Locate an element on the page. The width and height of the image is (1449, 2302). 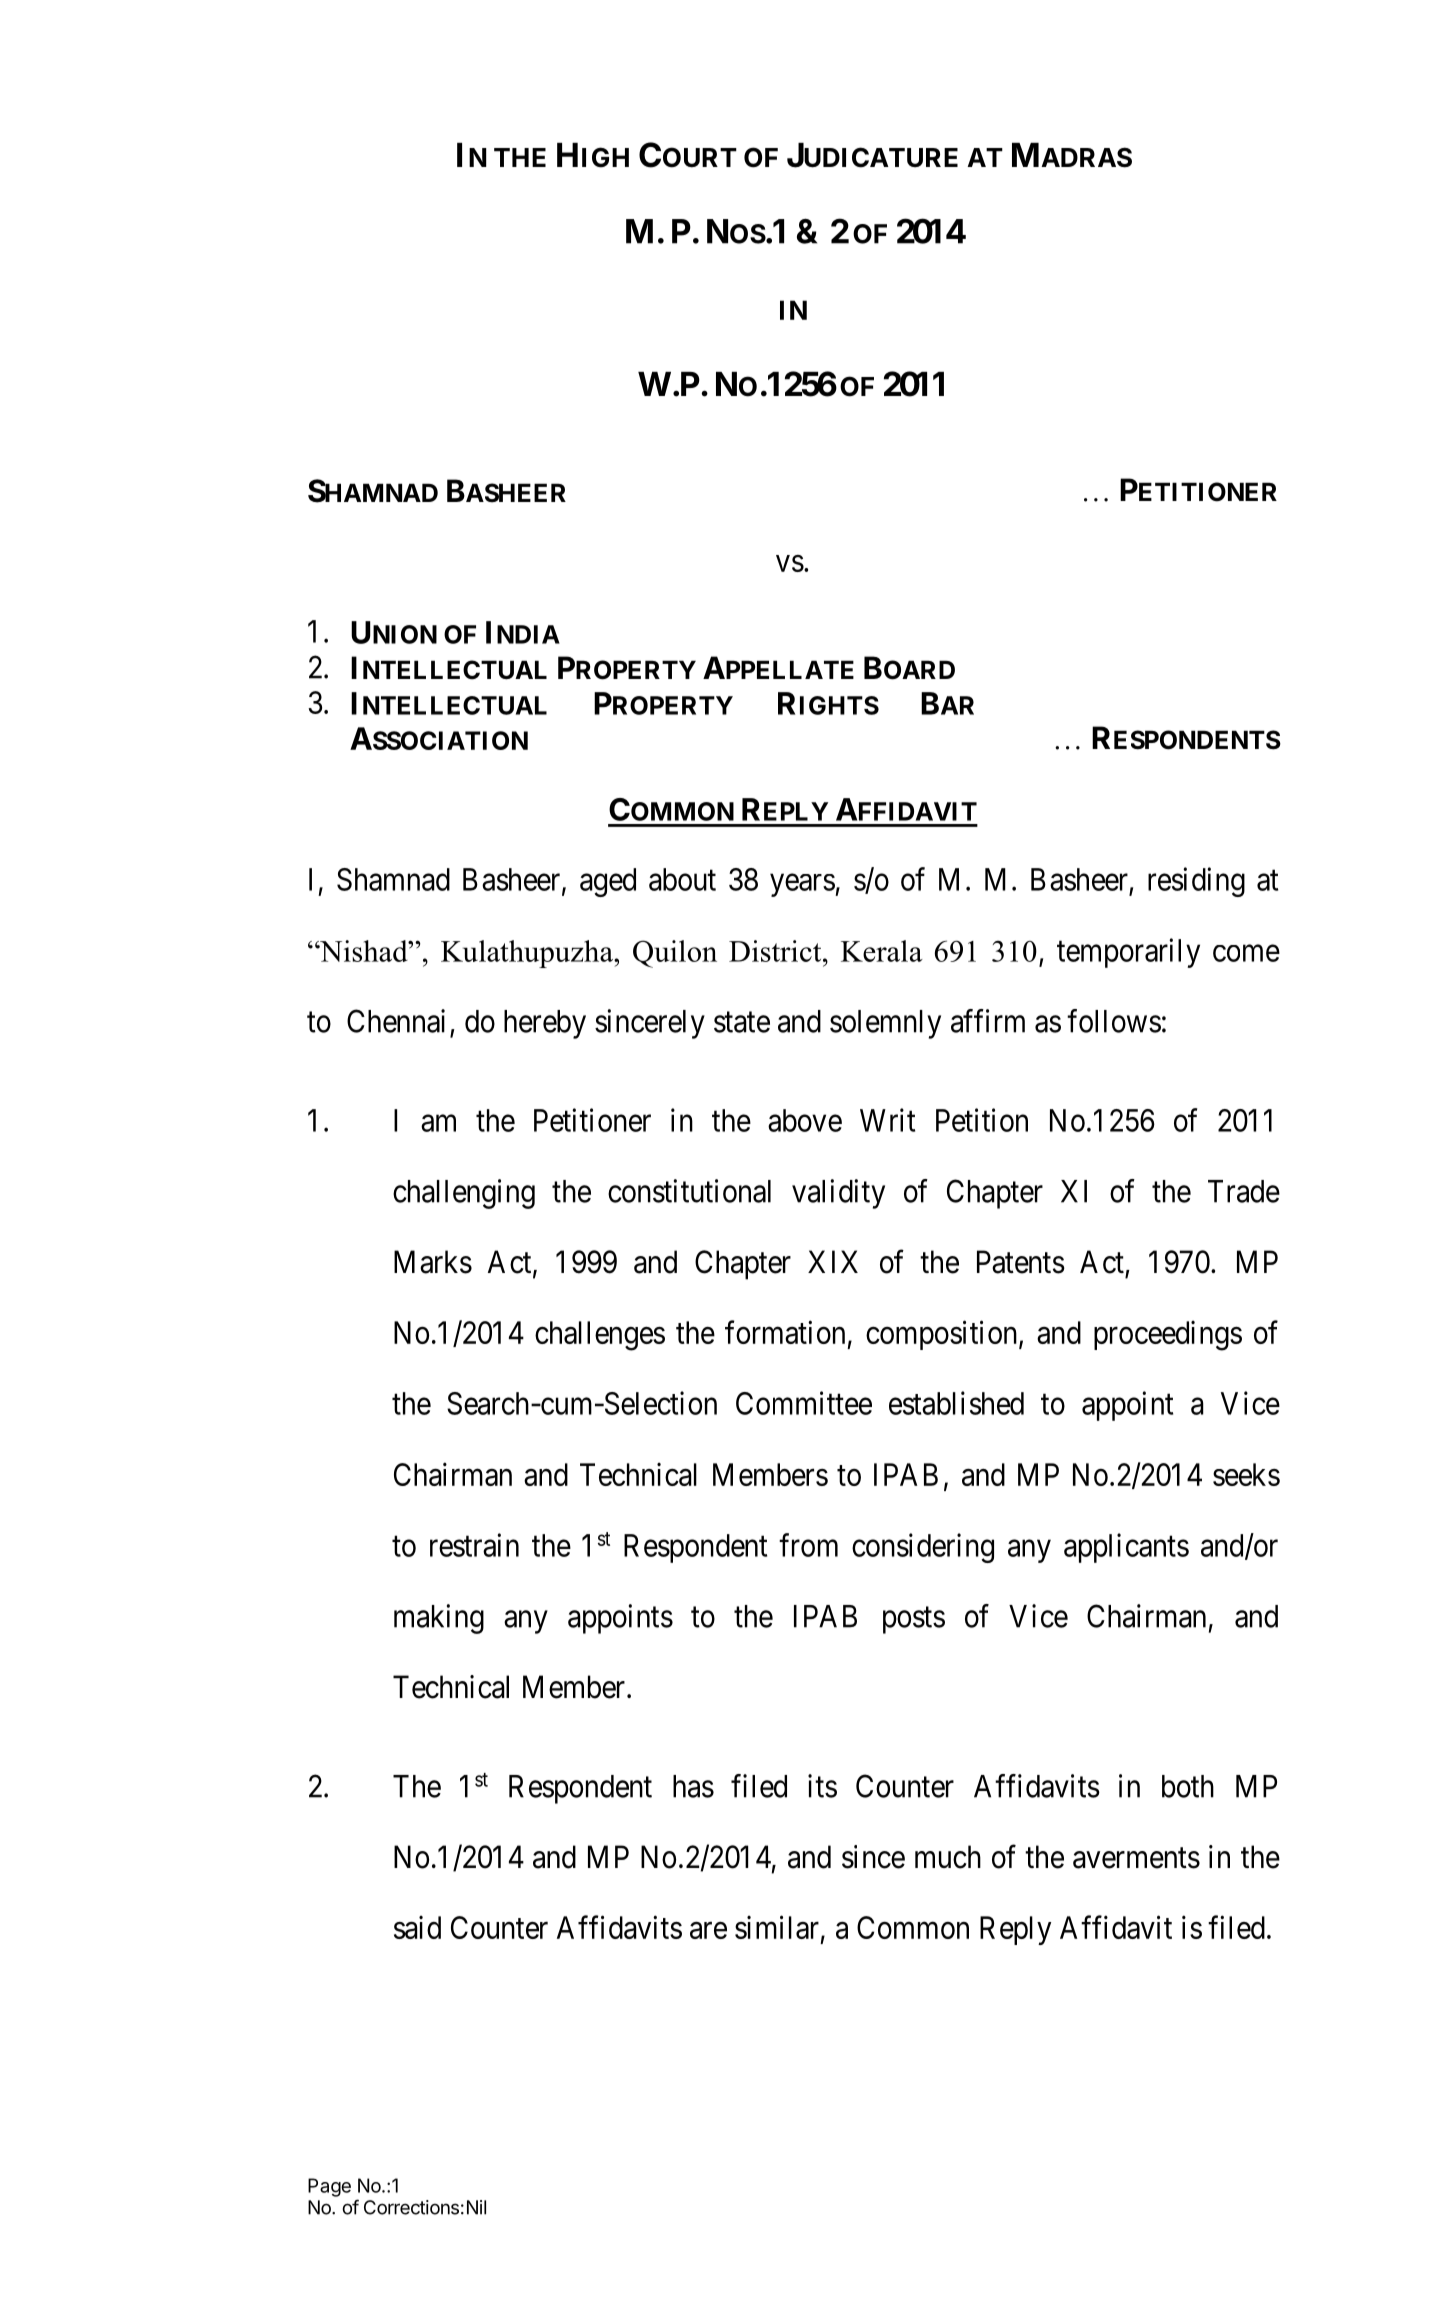
has is located at coordinates (693, 1786).
